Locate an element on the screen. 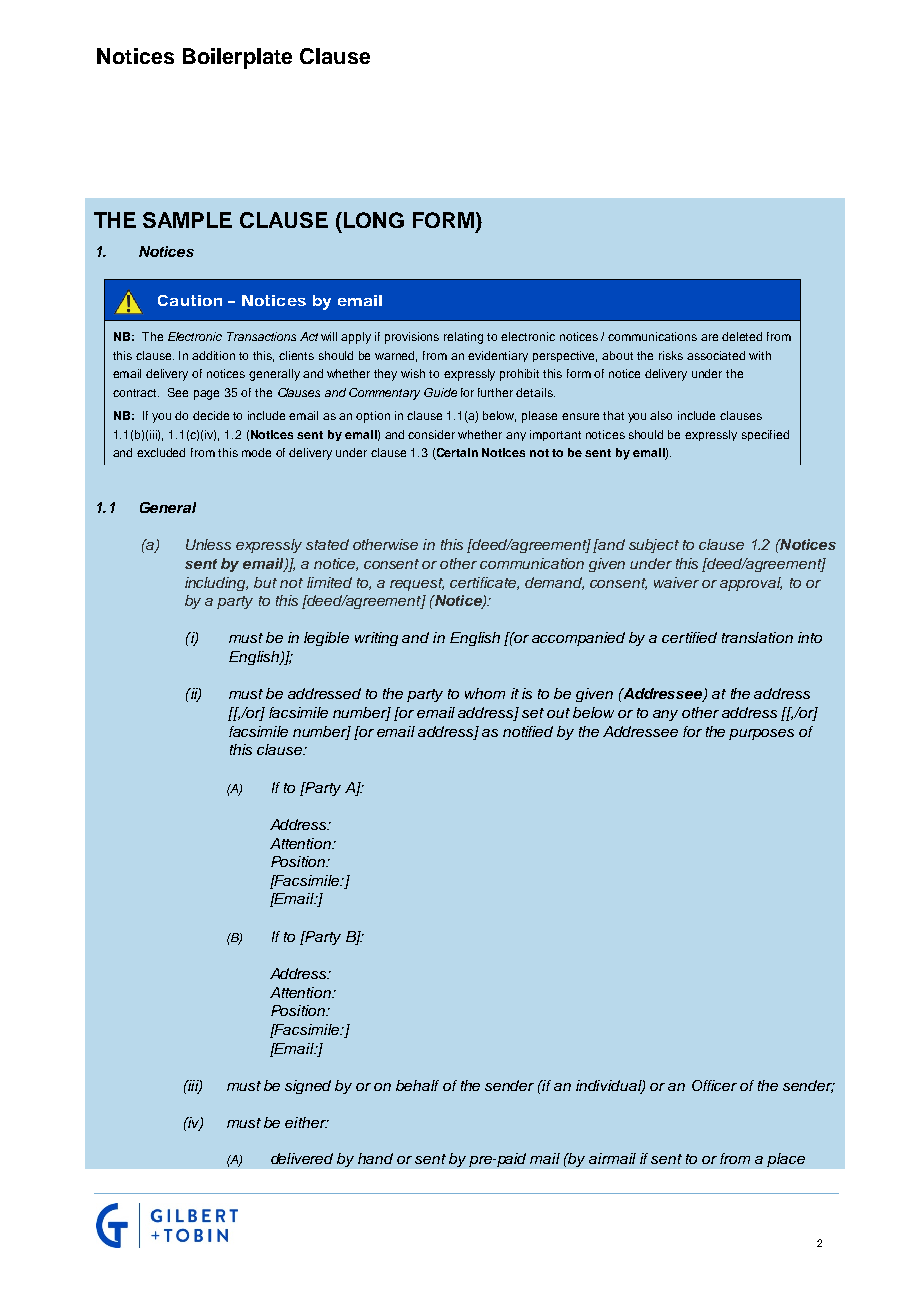 This screenshot has width=924, height=1308. request is located at coordinates (417, 584).
